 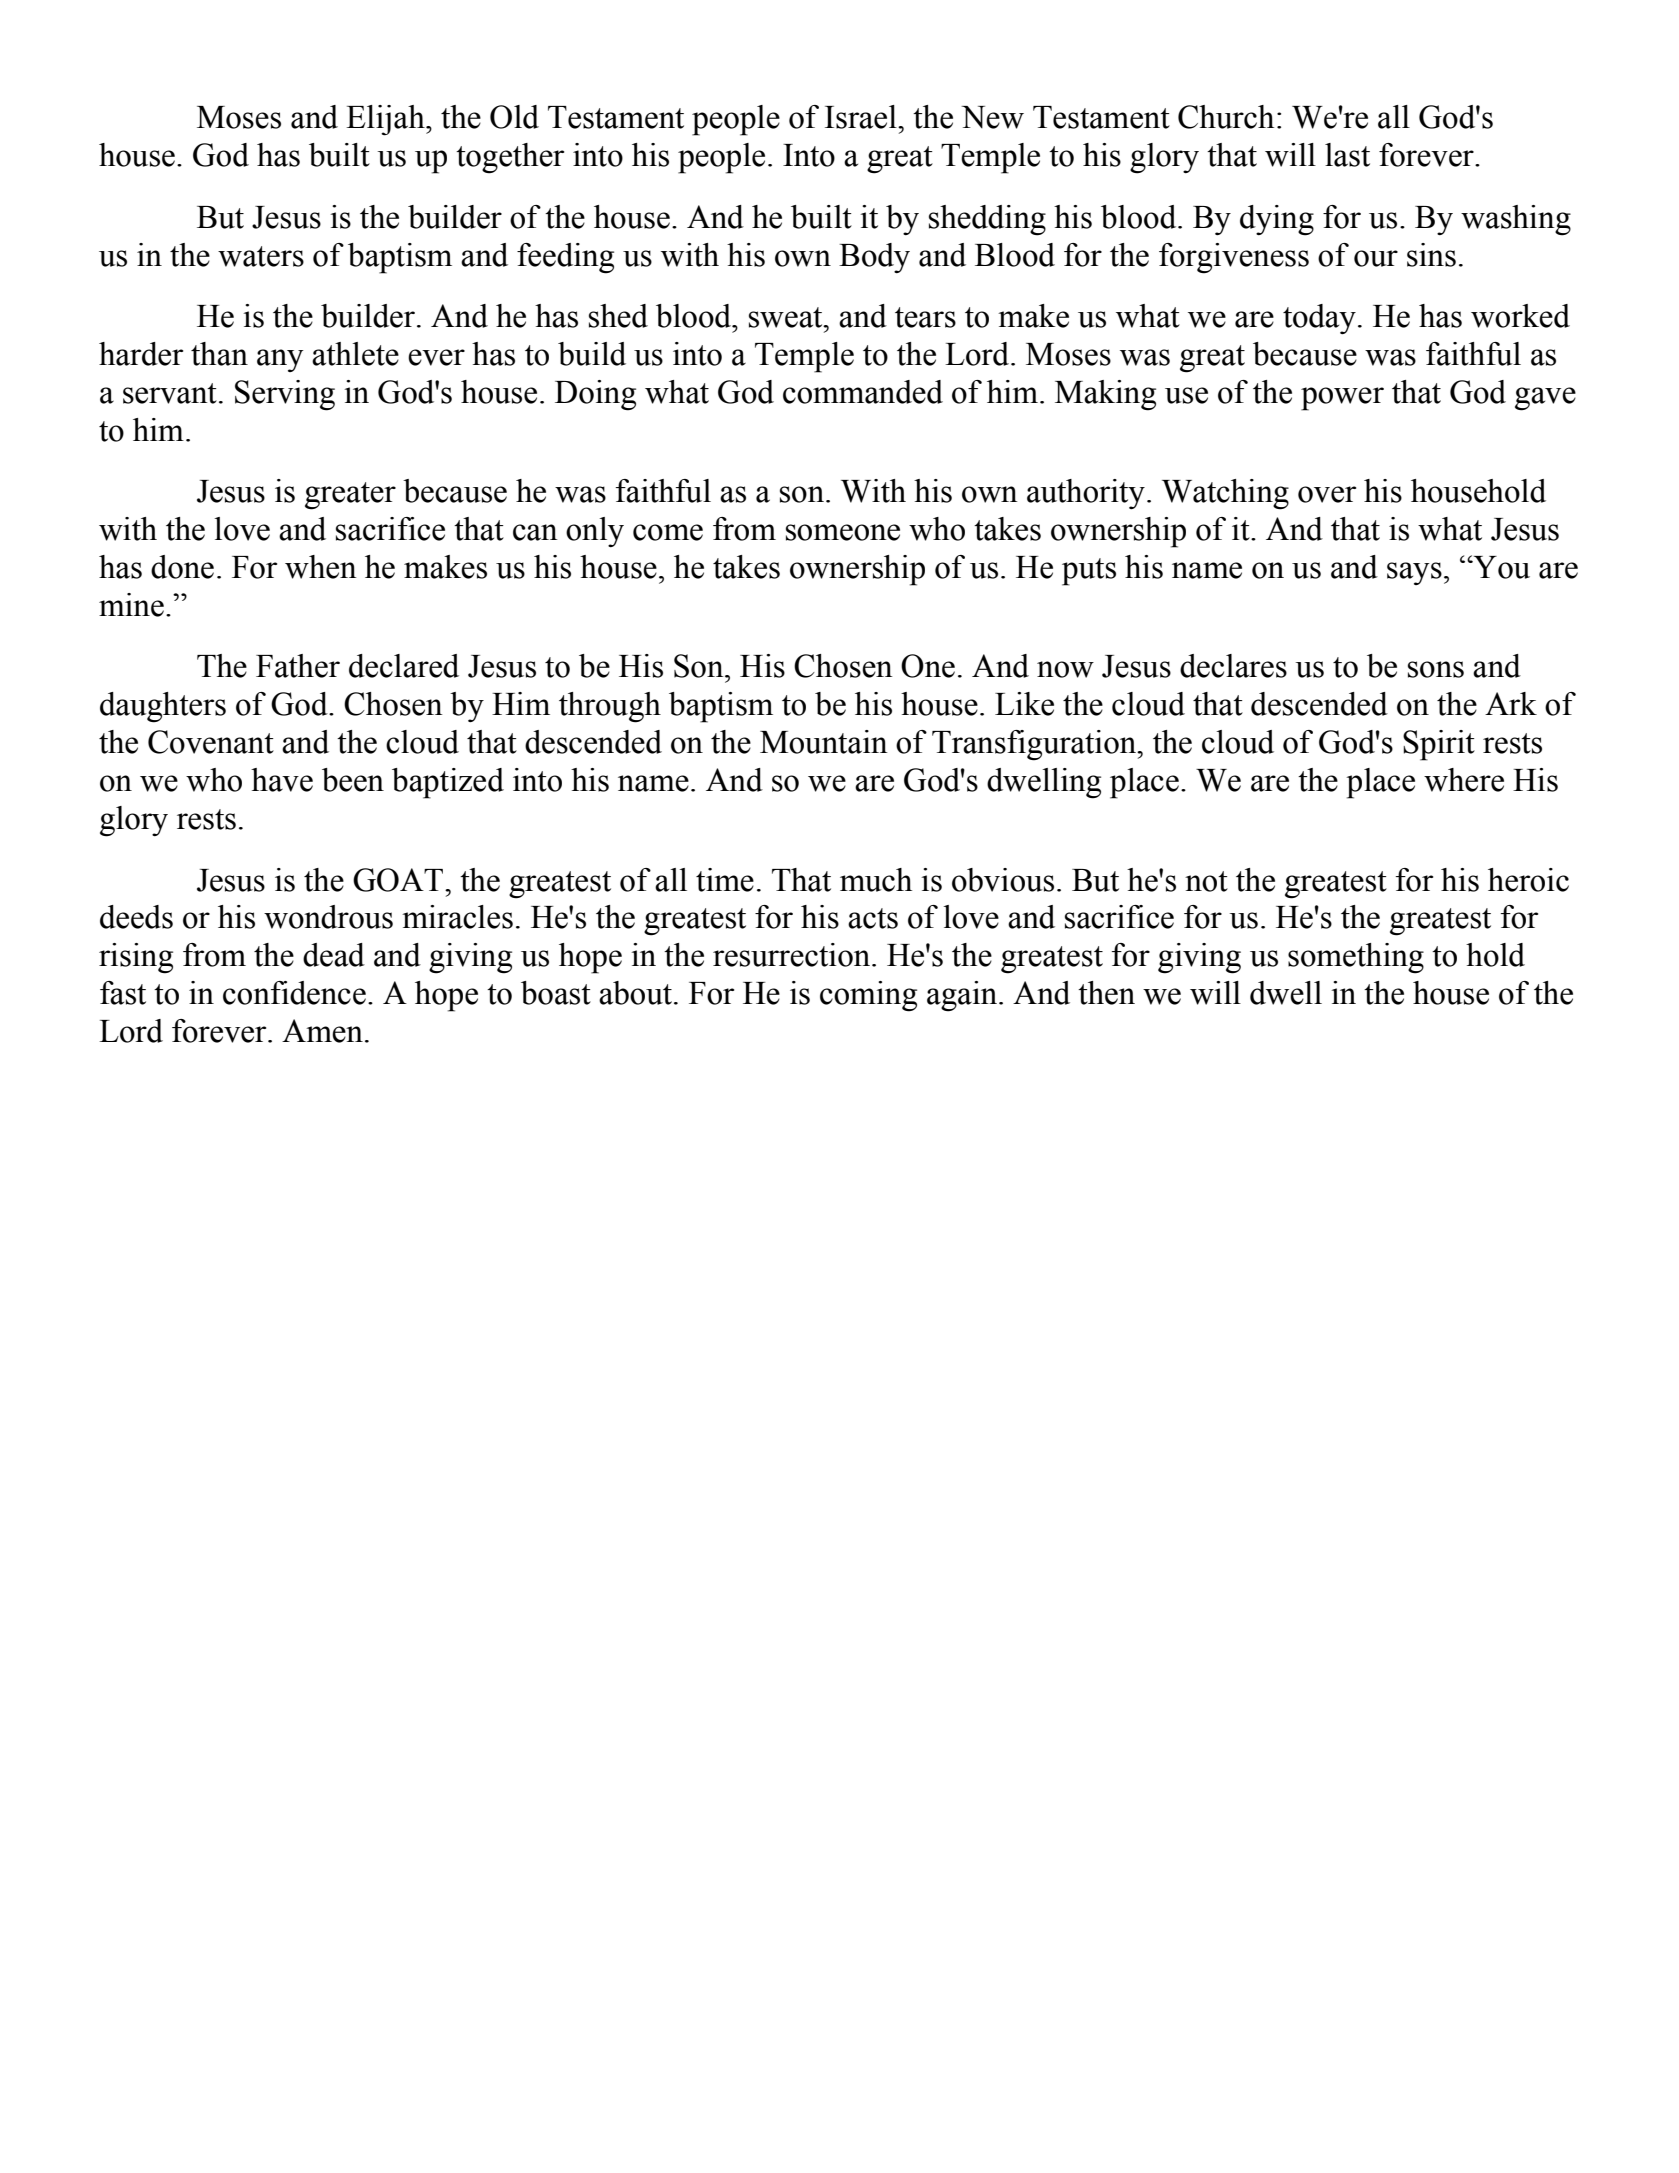 What do you see at coordinates (1414, 573) in the screenshot?
I see `says` at bounding box center [1414, 573].
